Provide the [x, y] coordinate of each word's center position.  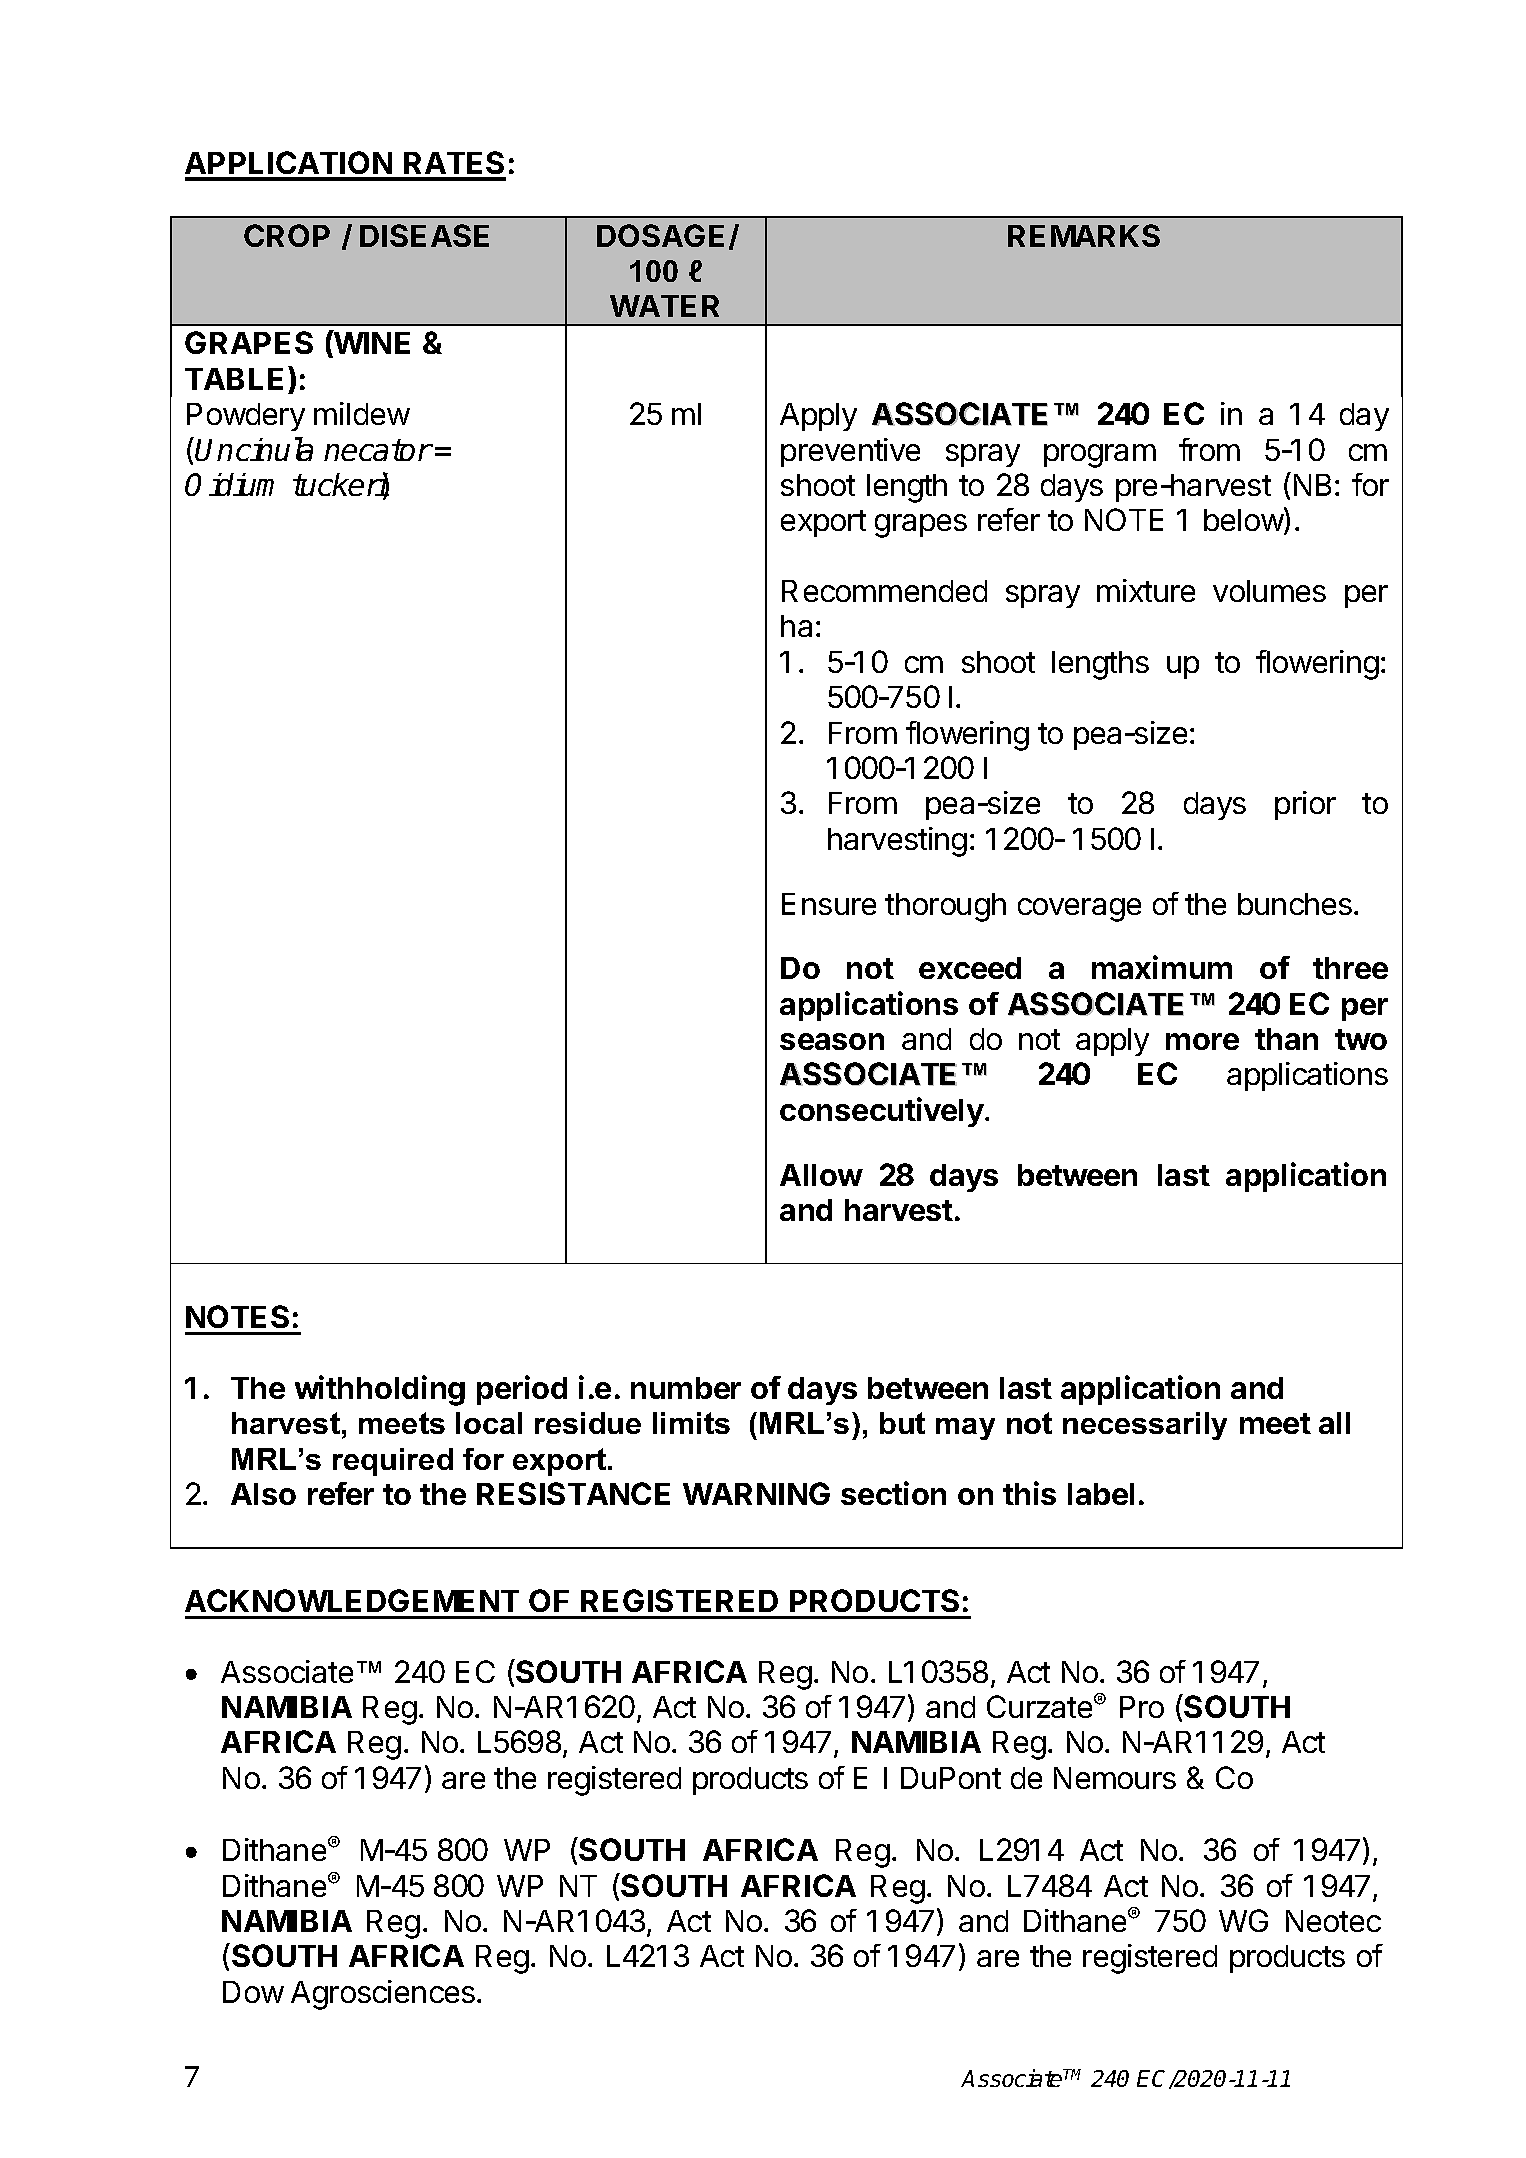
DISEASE [424, 235]
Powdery [246, 417]
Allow [821, 1175]
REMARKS [1084, 235]
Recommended [884, 591]
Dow [253, 1992]
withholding [380, 1390]
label [1101, 1494]
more [1202, 1041]
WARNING [756, 1493]
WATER [664, 306]
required [393, 1462]
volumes [1269, 591]
